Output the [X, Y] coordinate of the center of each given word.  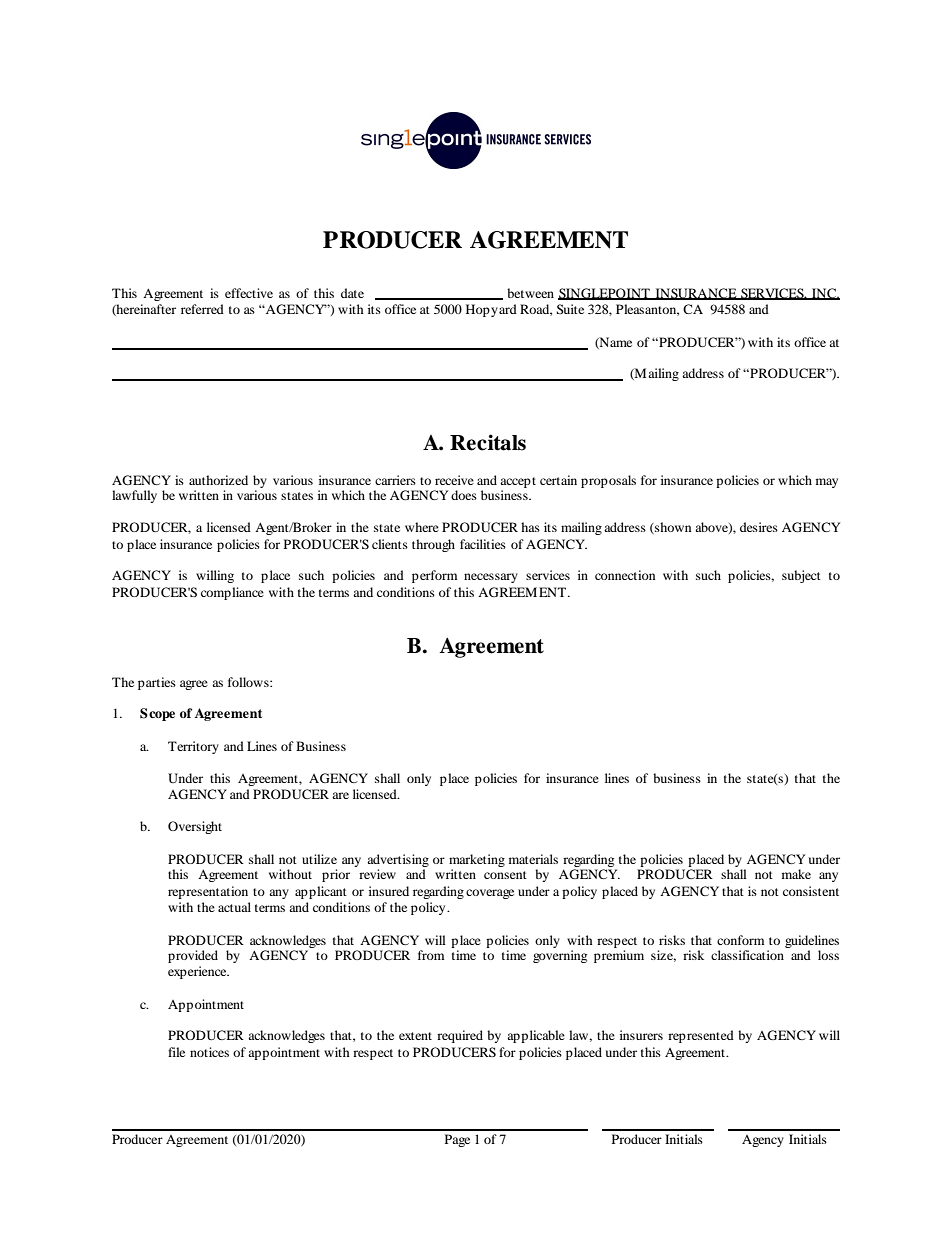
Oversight [195, 827]
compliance [232, 593]
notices [209, 1052]
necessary [491, 578]
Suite [570, 309]
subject [801, 576]
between [530, 293]
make [796, 874]
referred [202, 309]
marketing [477, 862]
